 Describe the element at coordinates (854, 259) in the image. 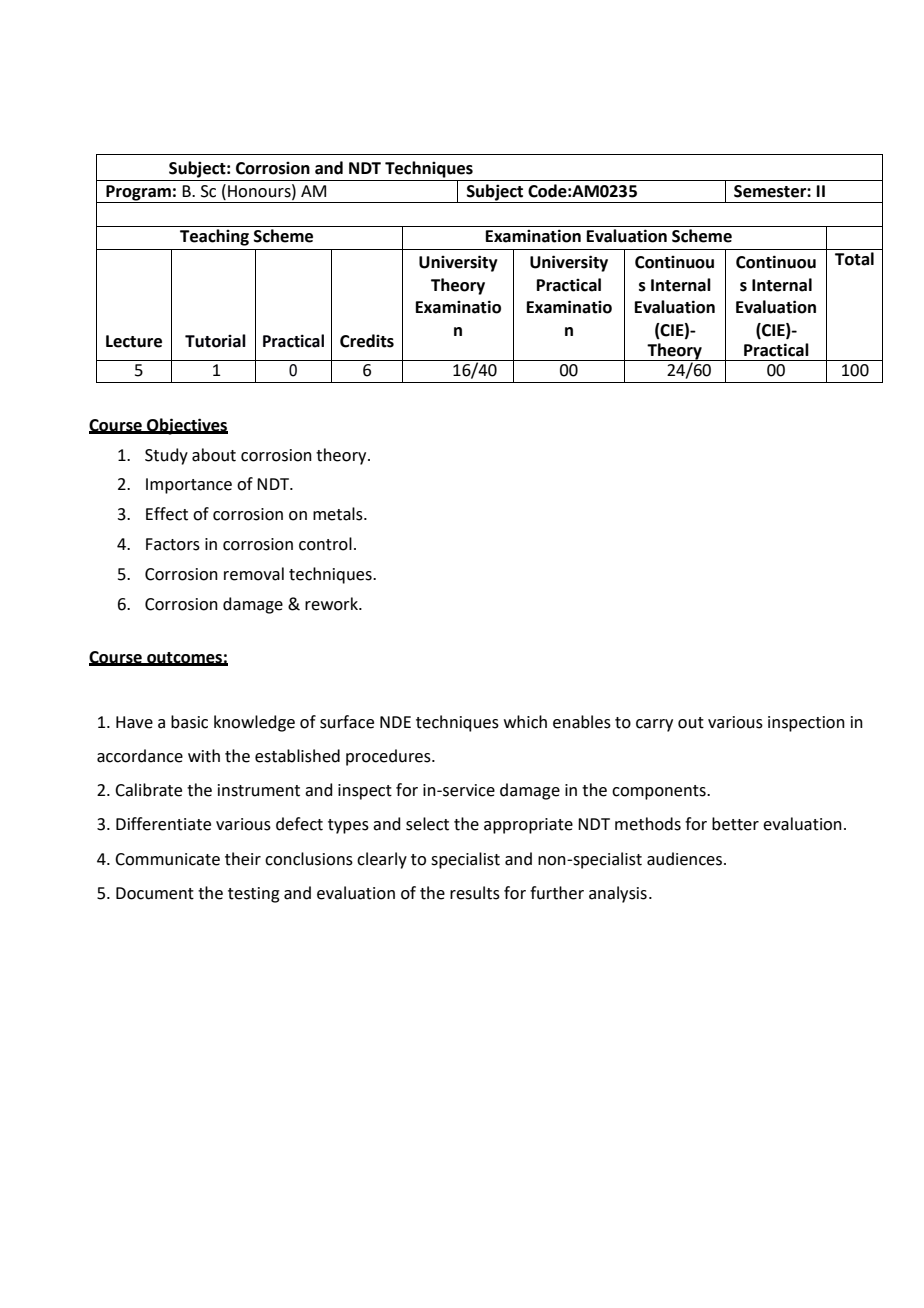

I see `Total` at that location.
